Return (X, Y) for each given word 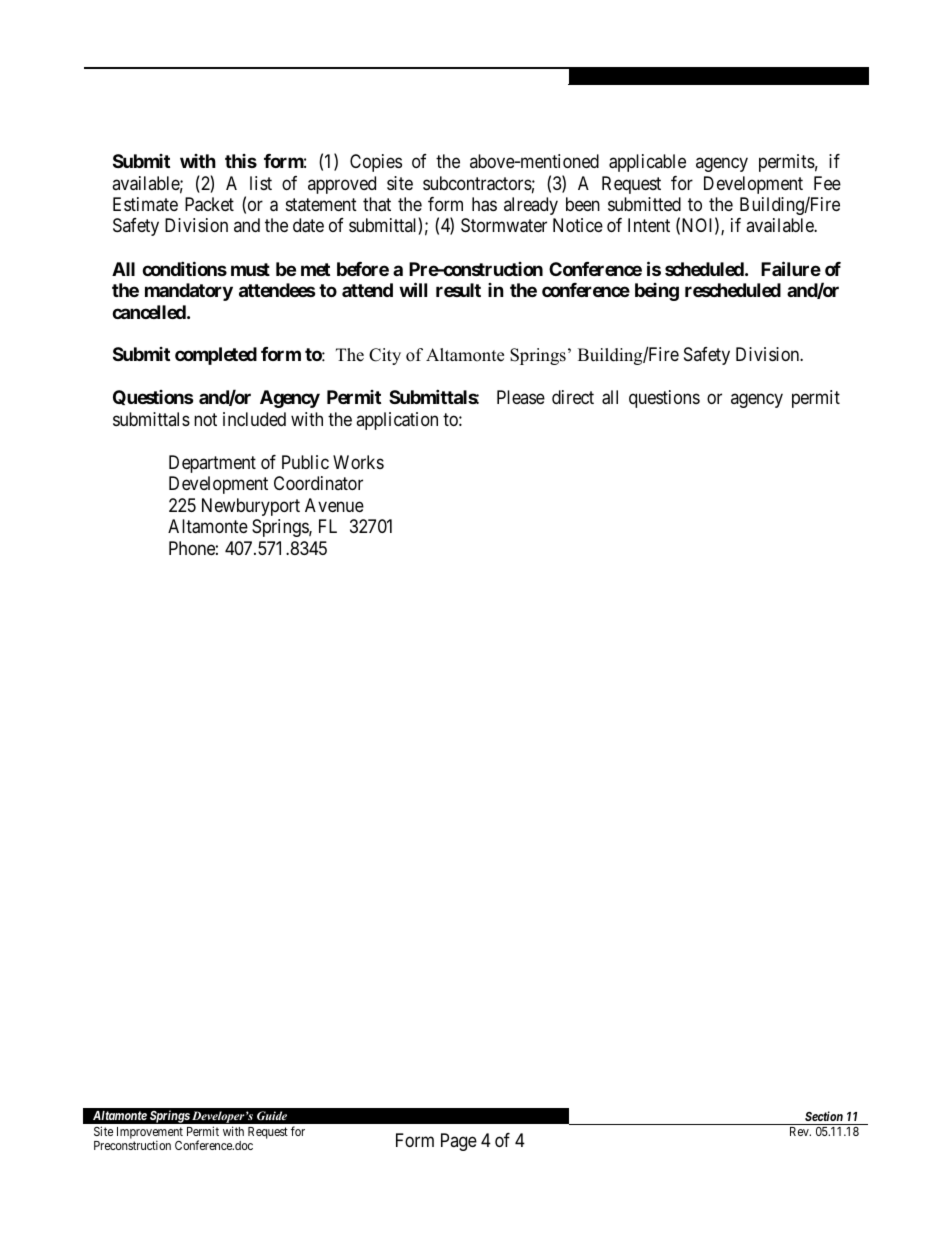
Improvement (150, 1134)
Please (521, 397)
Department (212, 464)
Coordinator (318, 483)
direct (573, 397)
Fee (827, 183)
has (484, 204)
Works (358, 462)
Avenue (334, 505)
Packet (209, 204)
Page (459, 1142)
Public (305, 462)
